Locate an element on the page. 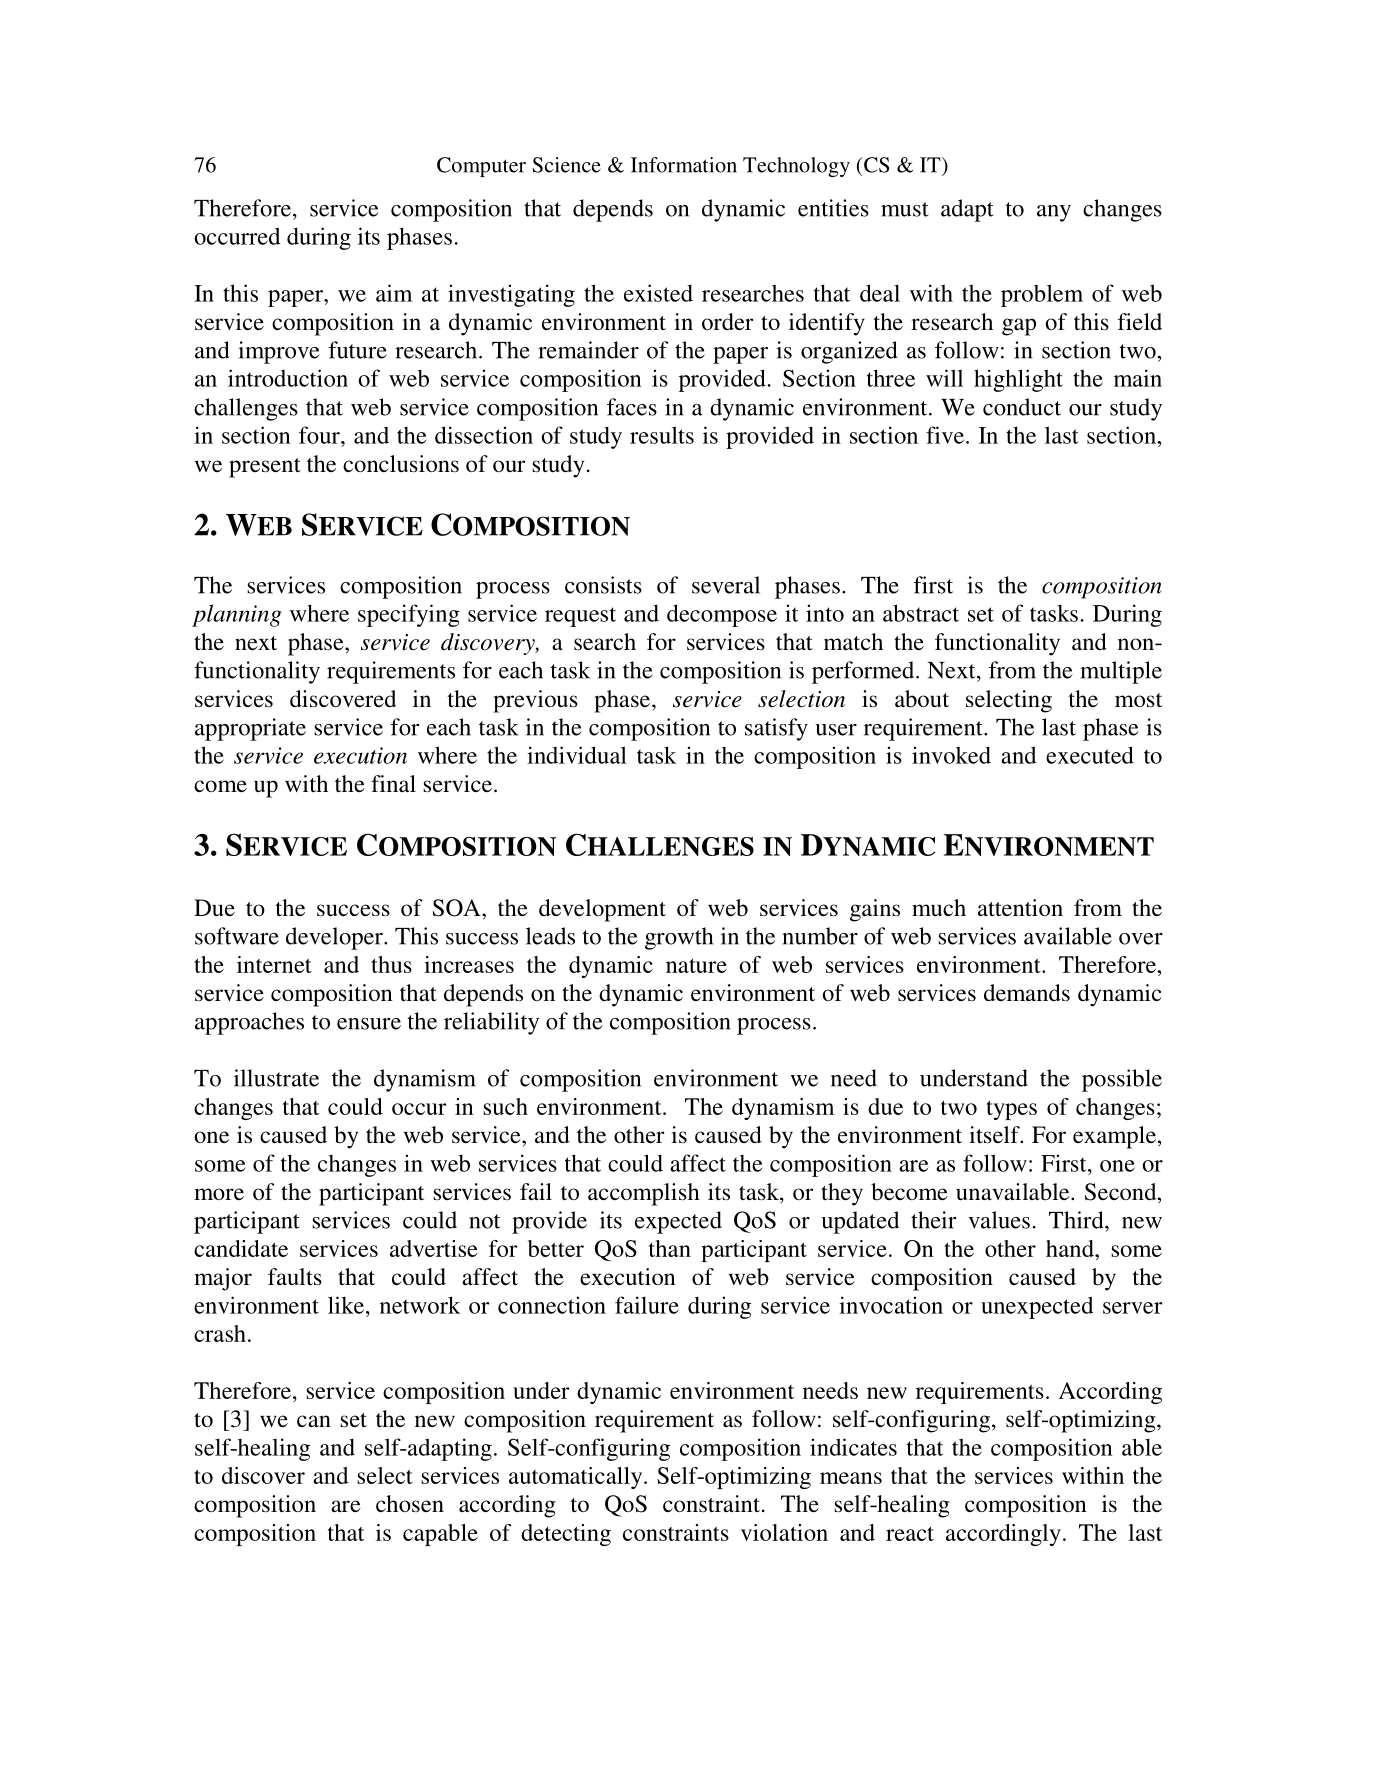 The image size is (1374, 1778). specifying is located at coordinates (409, 615).
